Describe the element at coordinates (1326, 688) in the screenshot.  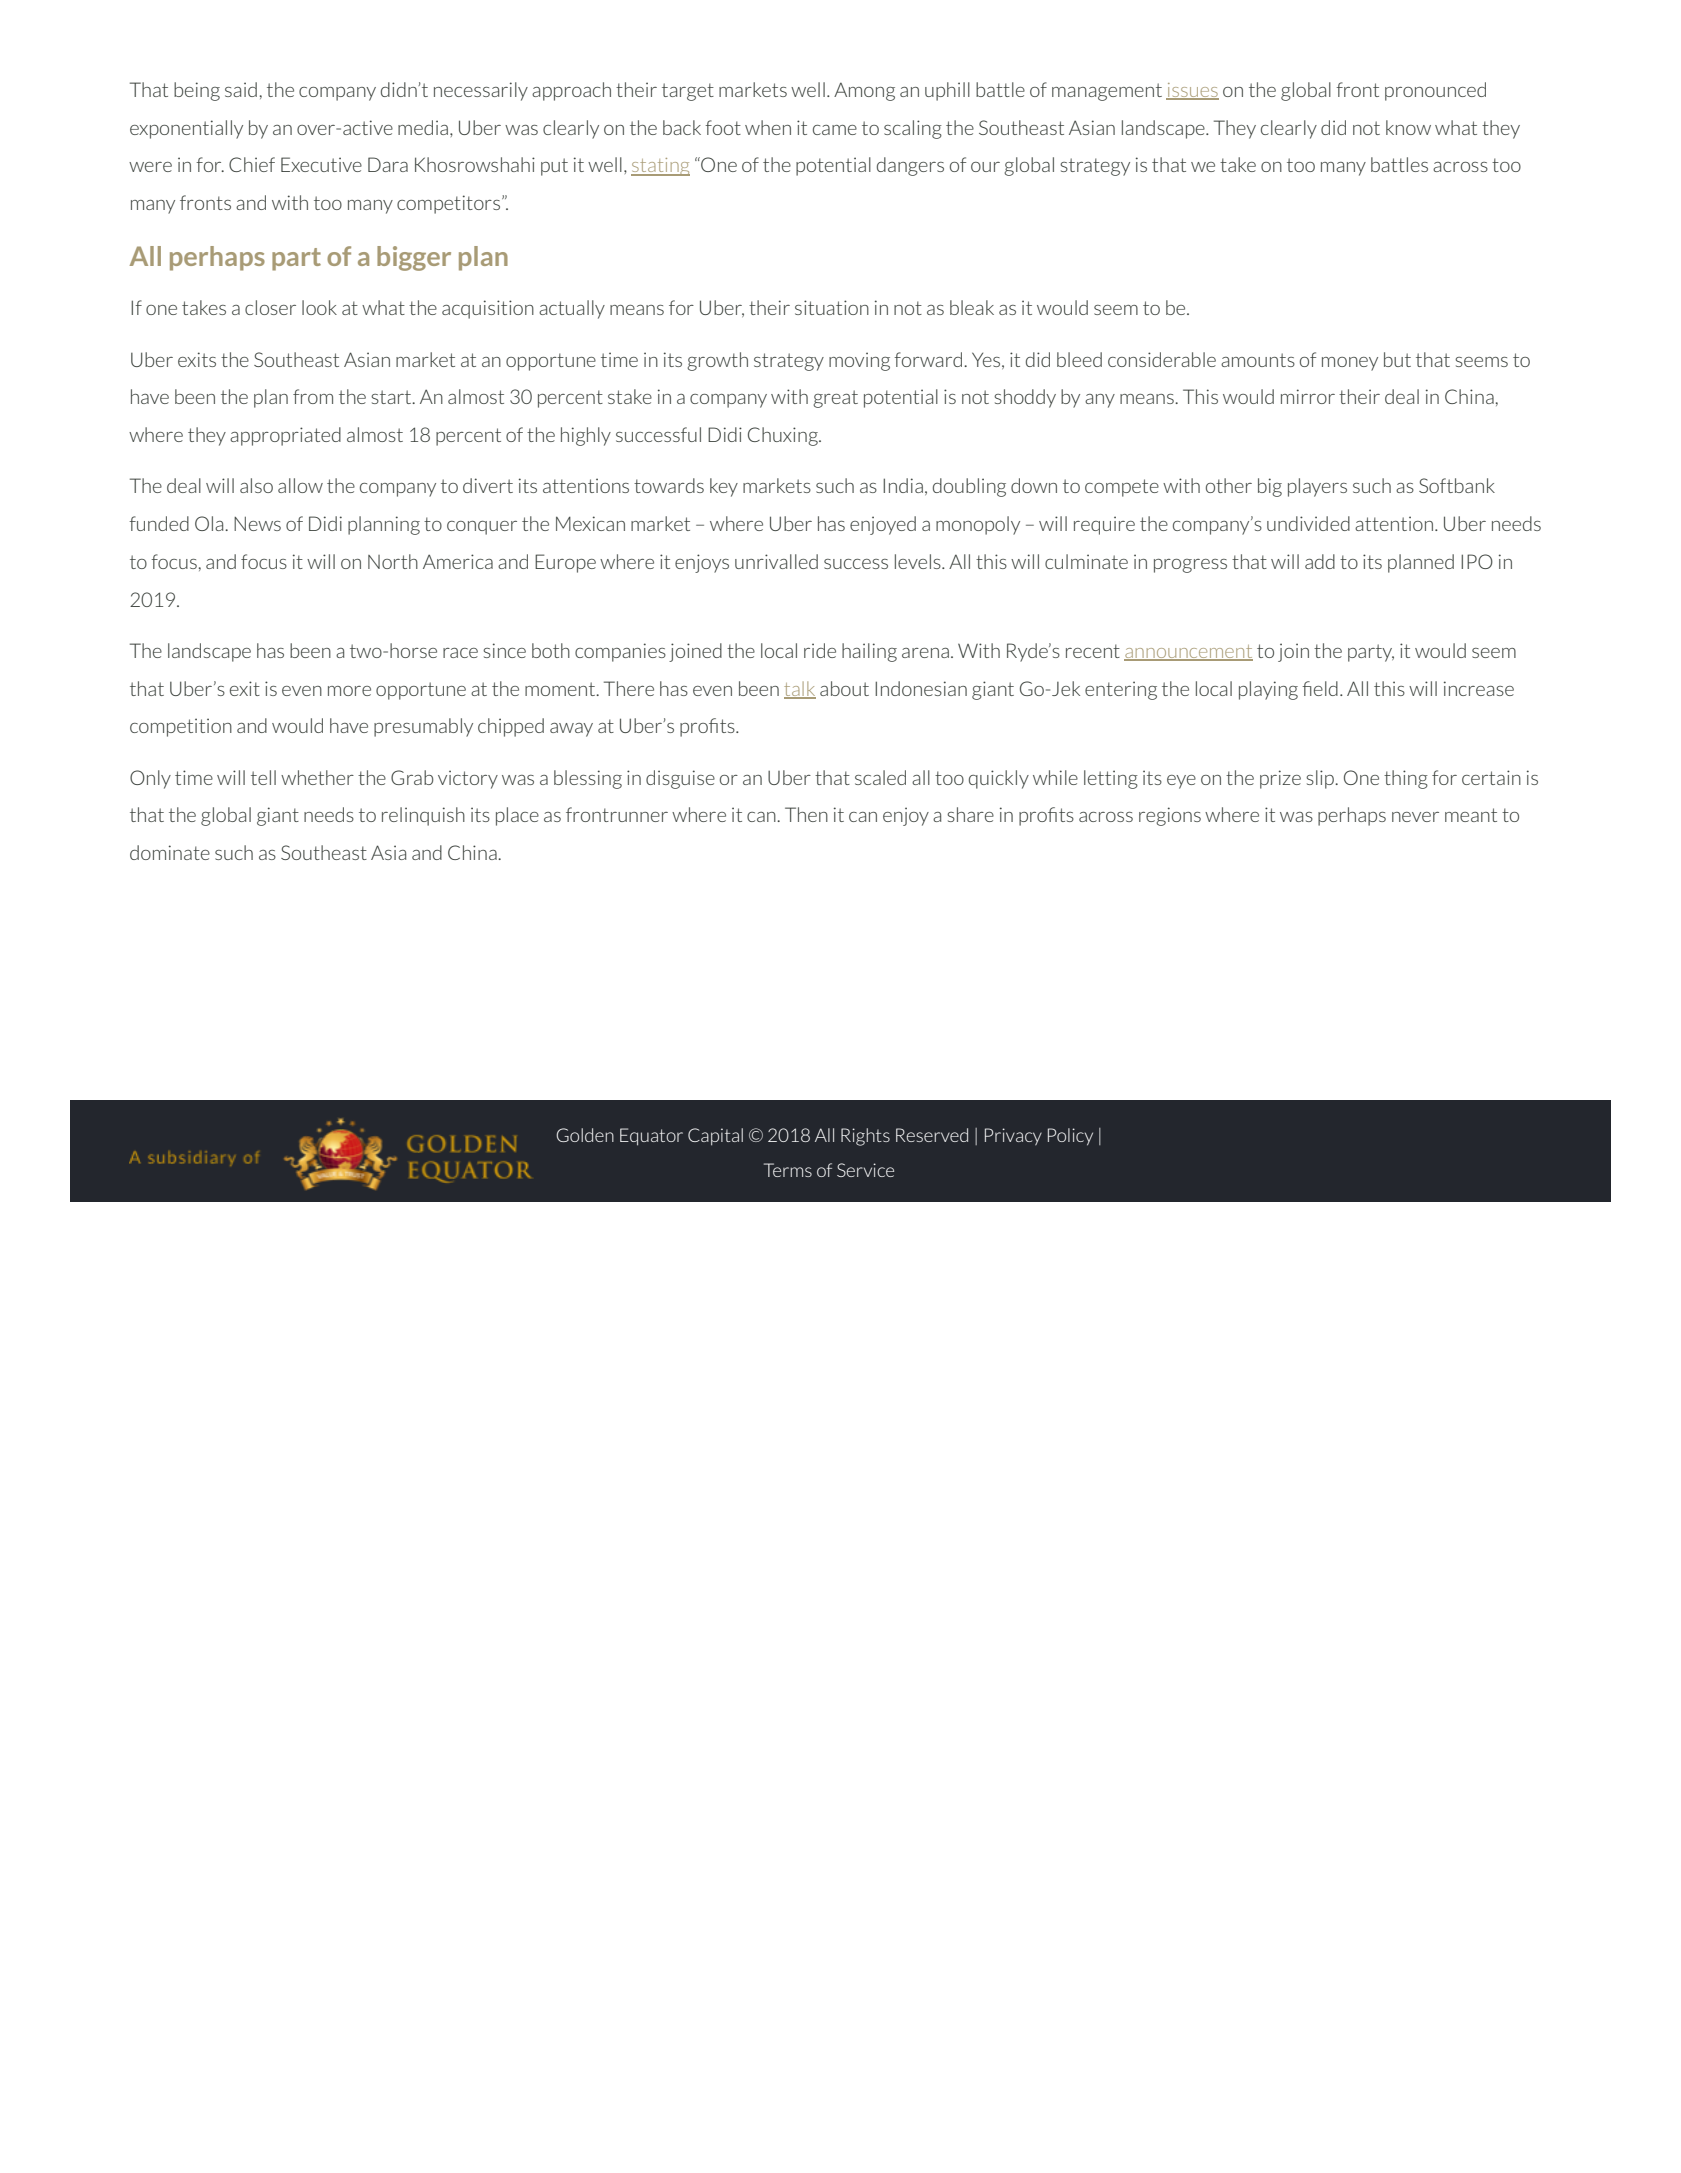
I see `eld` at that location.
